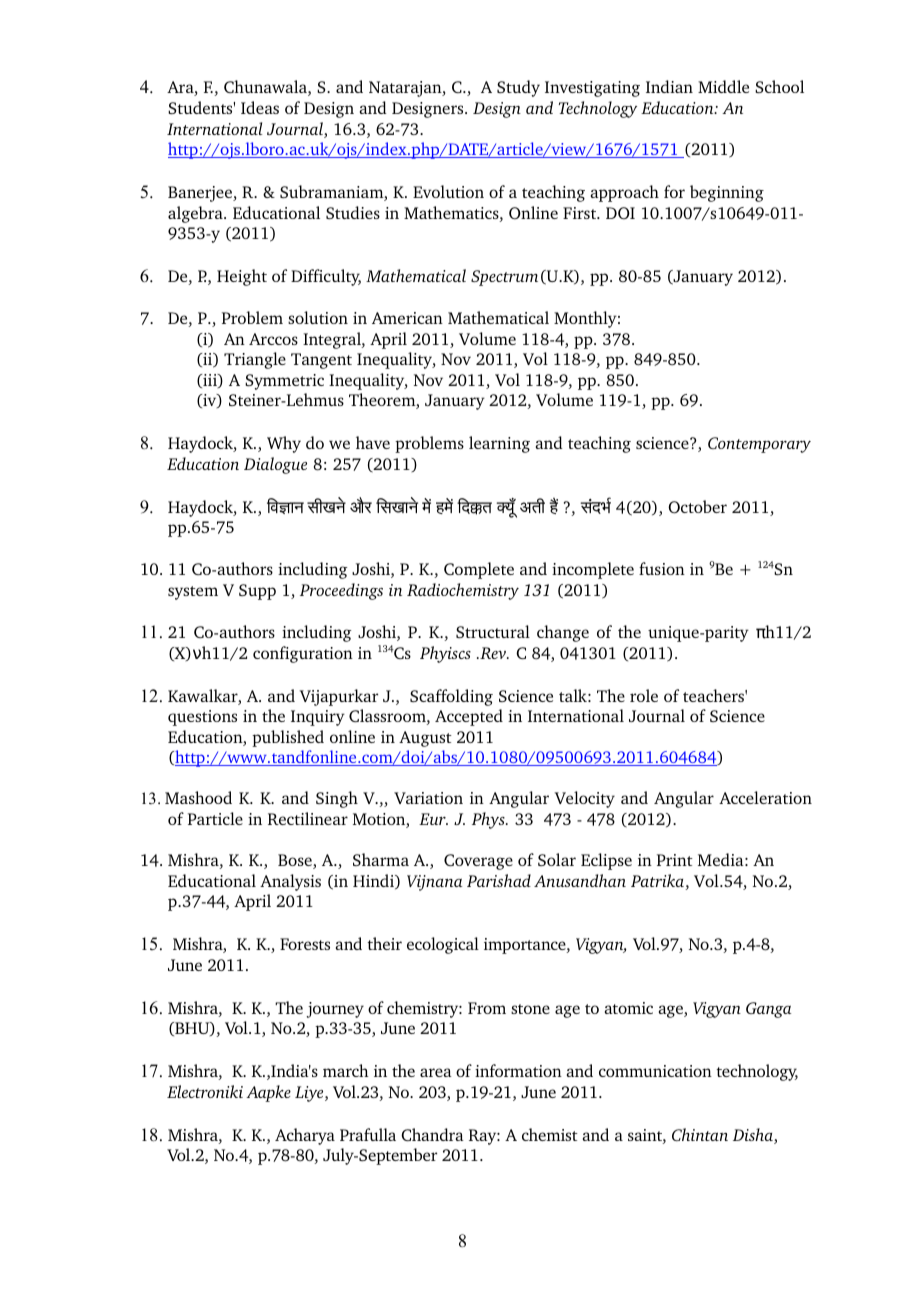  What do you see at coordinates (260, 107) in the page?
I see `Ideas` at bounding box center [260, 107].
